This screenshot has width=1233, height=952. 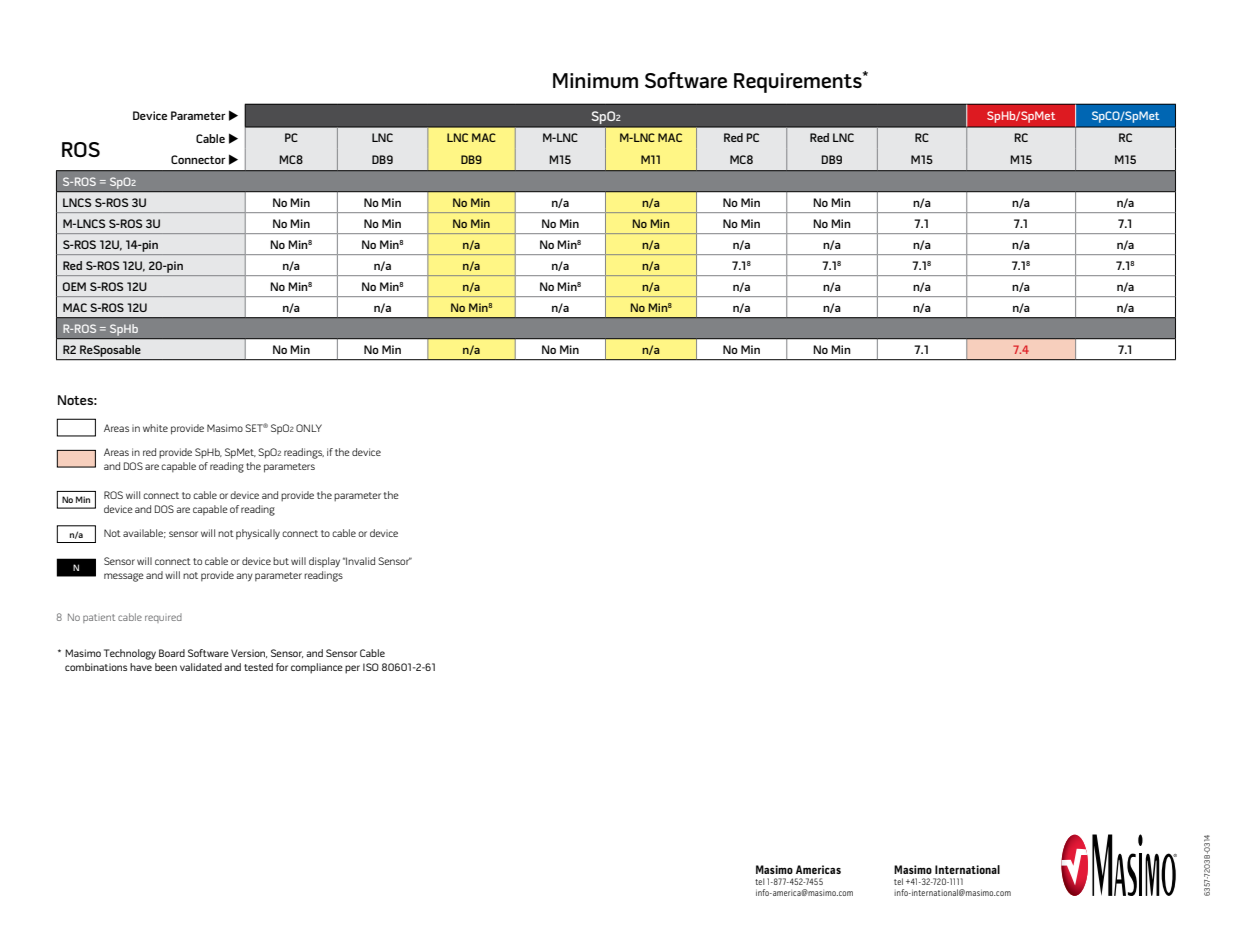 I want to click on but, so click(x=281, y=561).
